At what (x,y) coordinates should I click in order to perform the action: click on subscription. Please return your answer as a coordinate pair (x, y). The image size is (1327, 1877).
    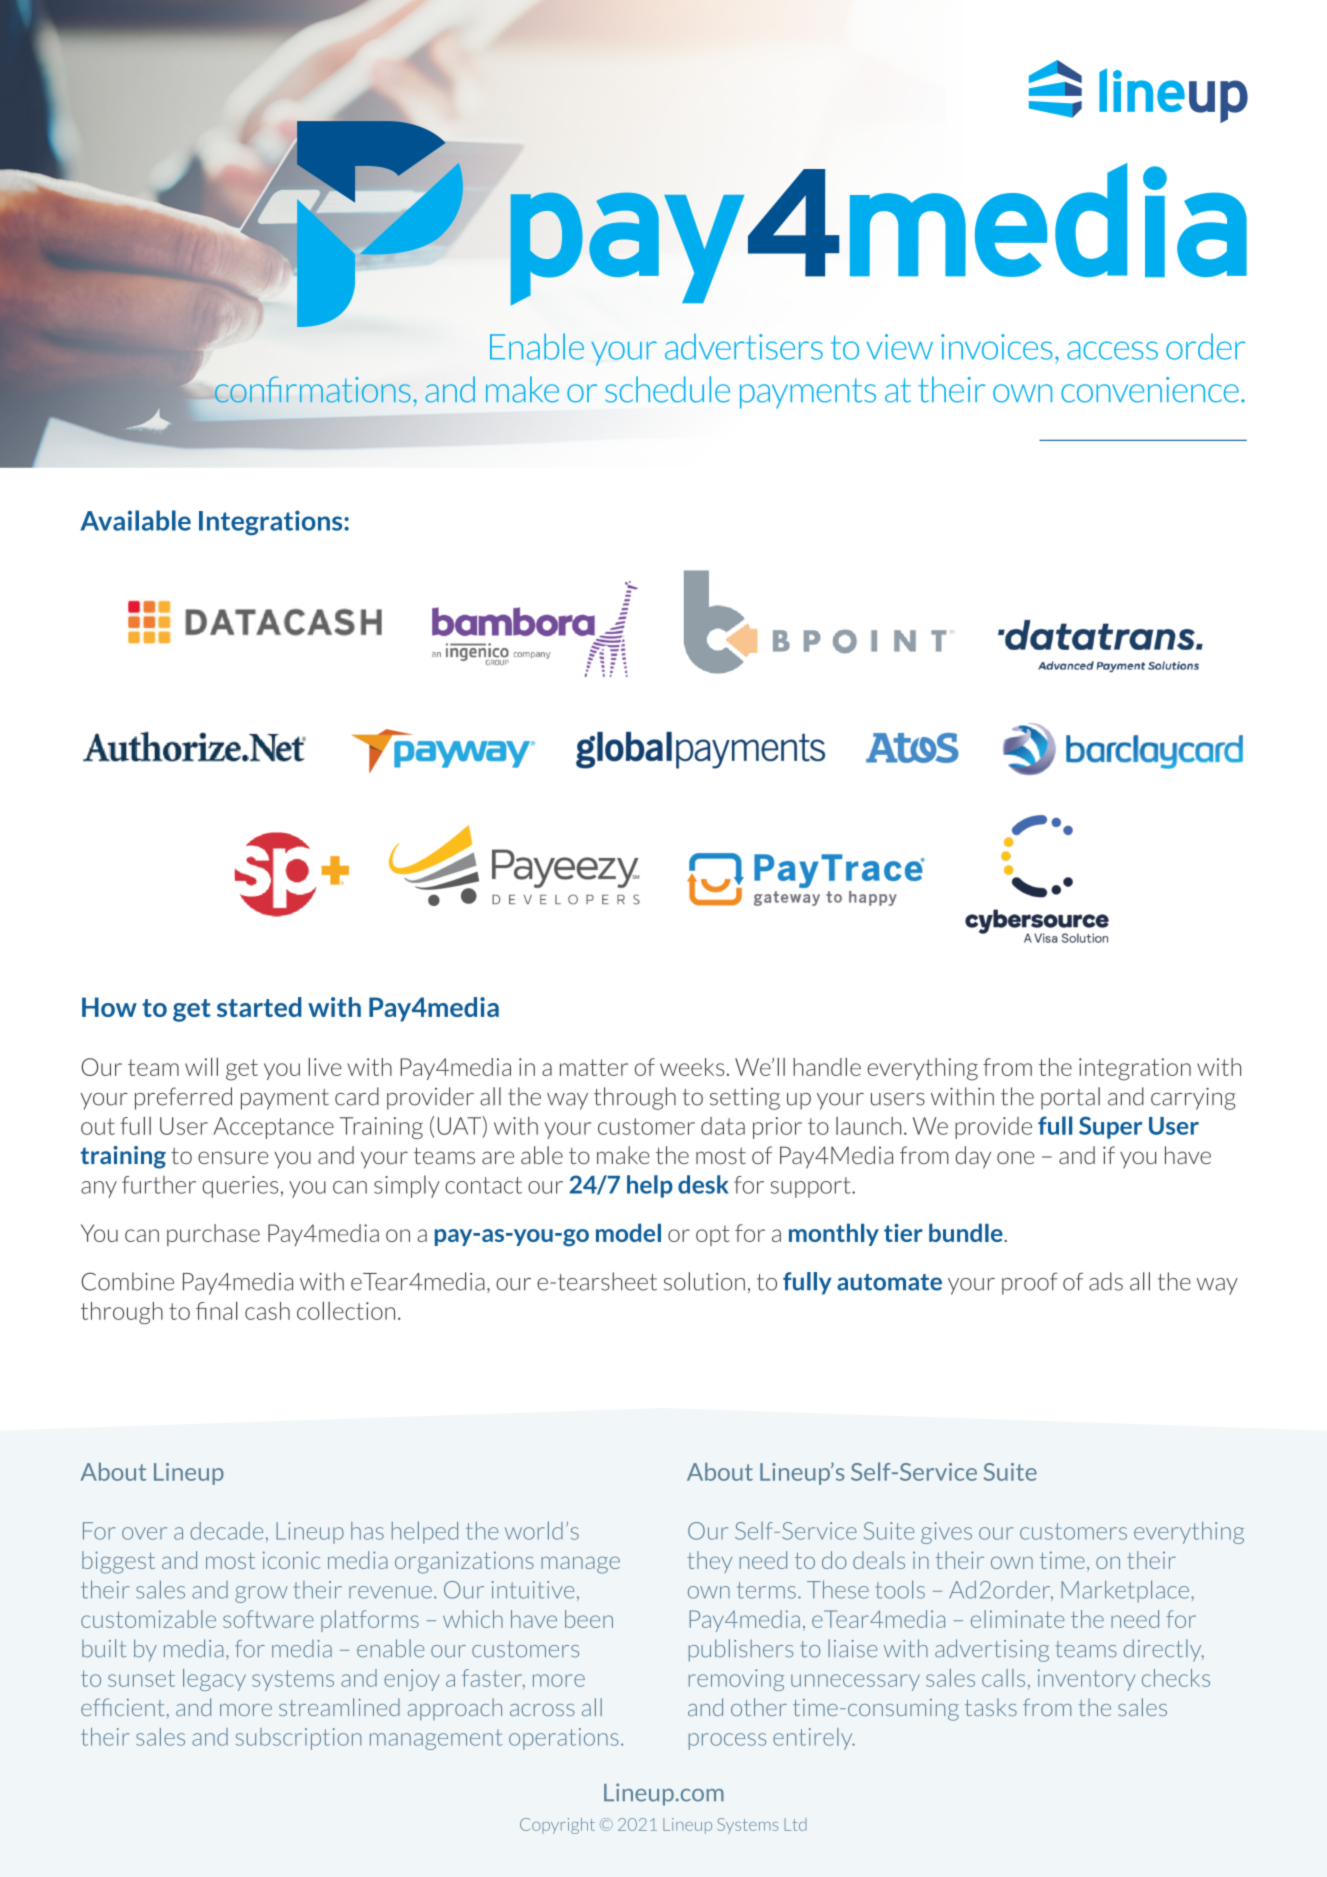
    Looking at the image, I should click on (298, 1739).
